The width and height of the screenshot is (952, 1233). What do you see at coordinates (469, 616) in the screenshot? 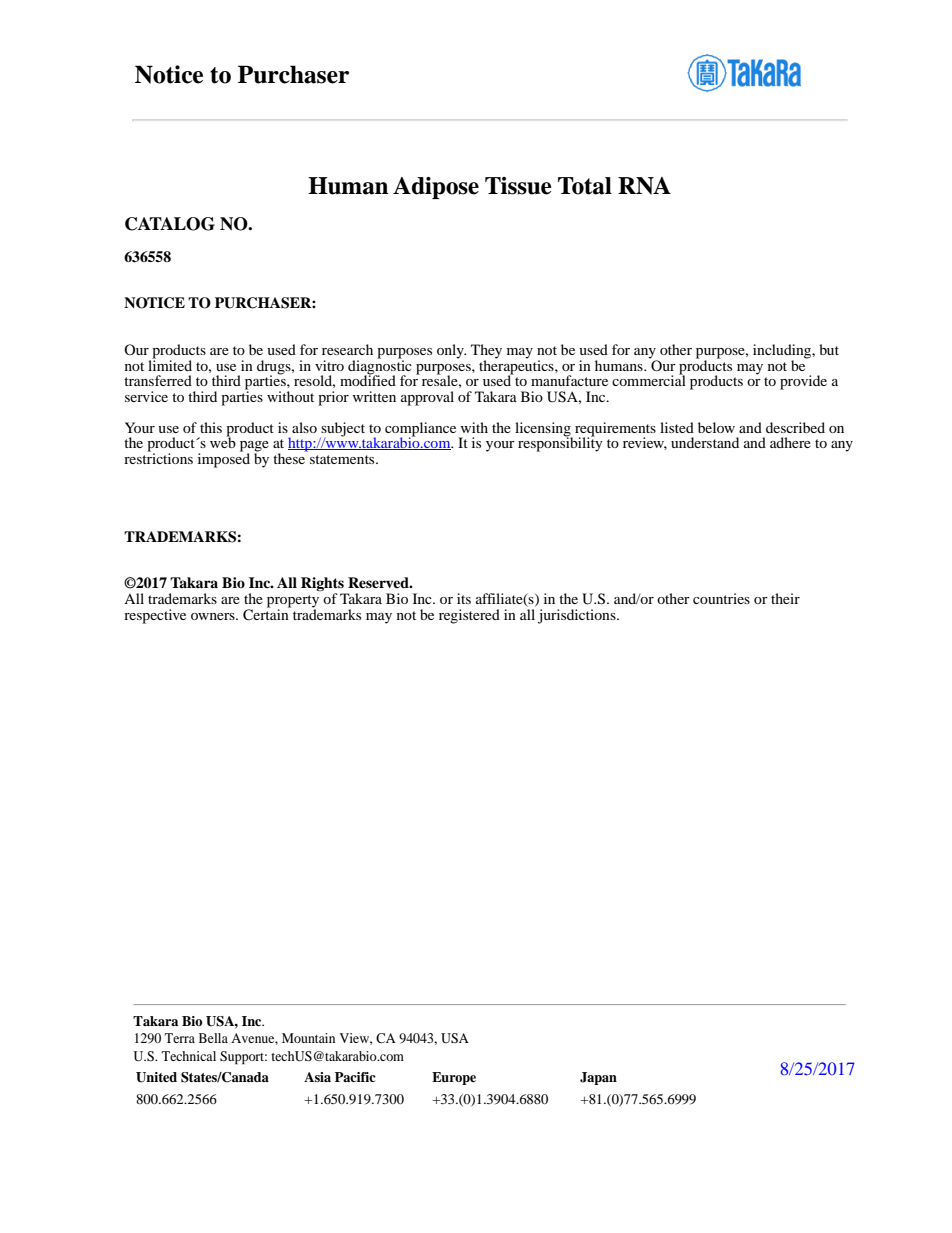
I see `registered` at bounding box center [469, 616].
